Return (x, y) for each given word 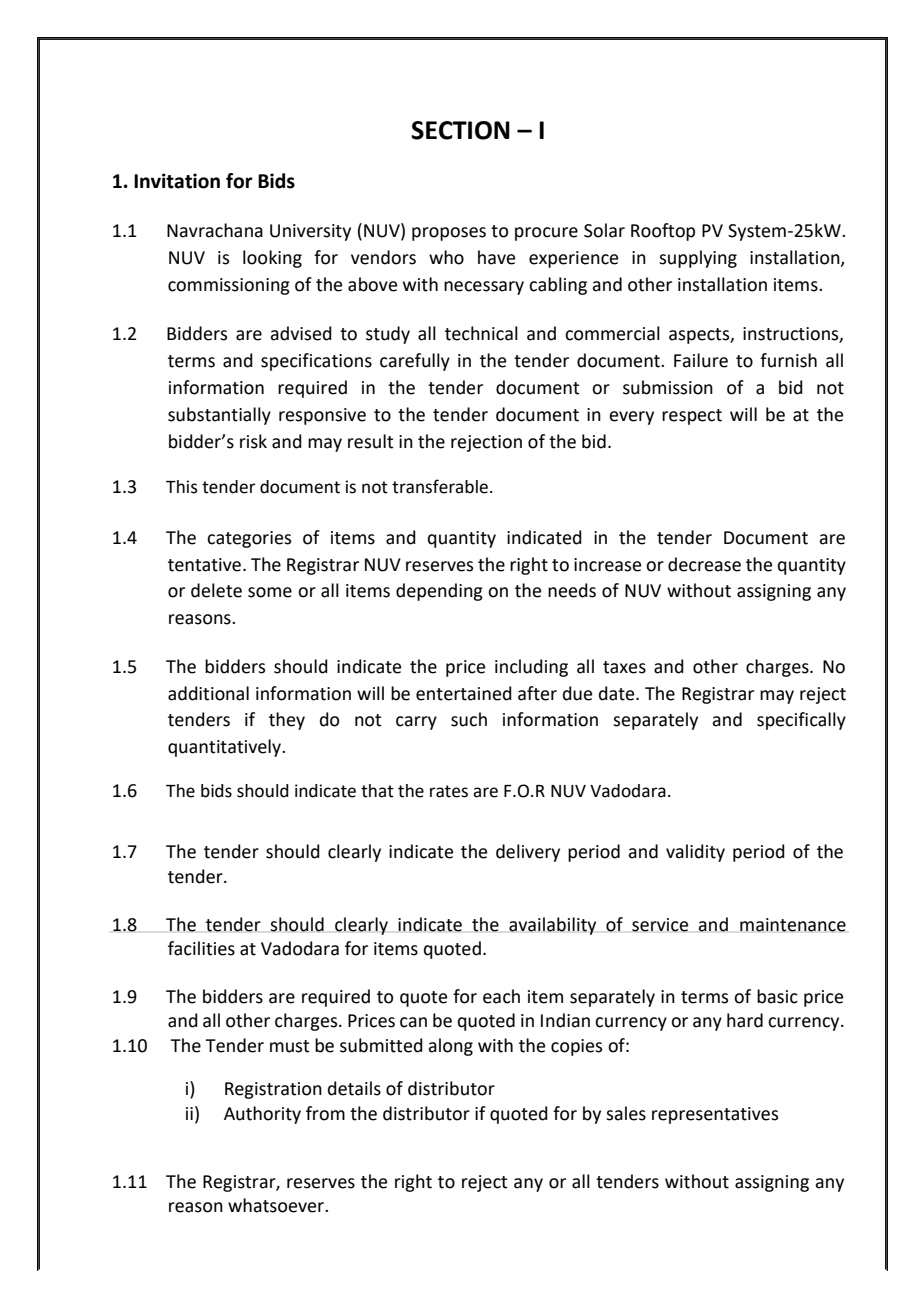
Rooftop (663, 232)
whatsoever (277, 1205)
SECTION (460, 130)
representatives (715, 1115)
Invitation (177, 181)
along (450, 1047)
